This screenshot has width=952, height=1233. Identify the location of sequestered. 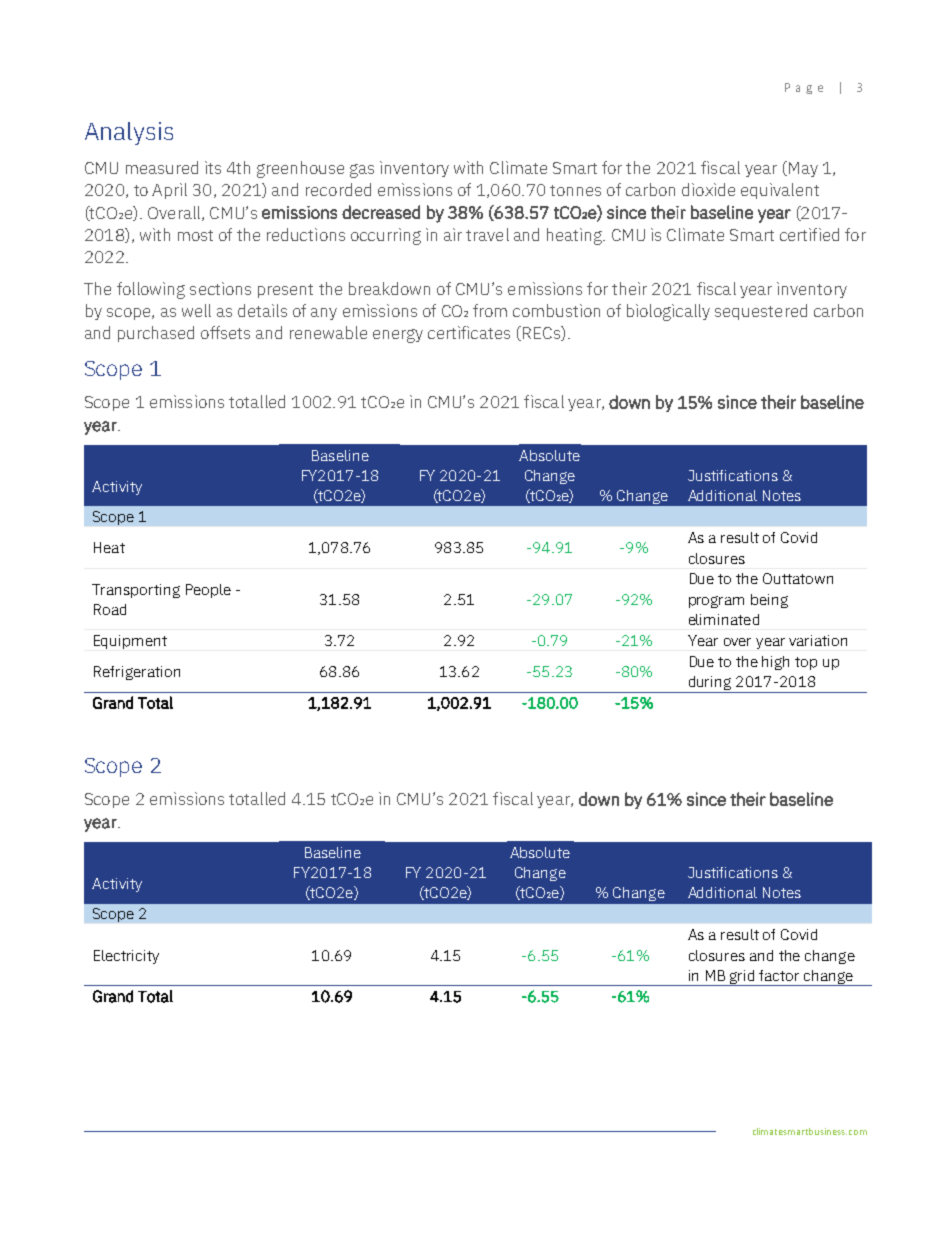
(761, 312).
